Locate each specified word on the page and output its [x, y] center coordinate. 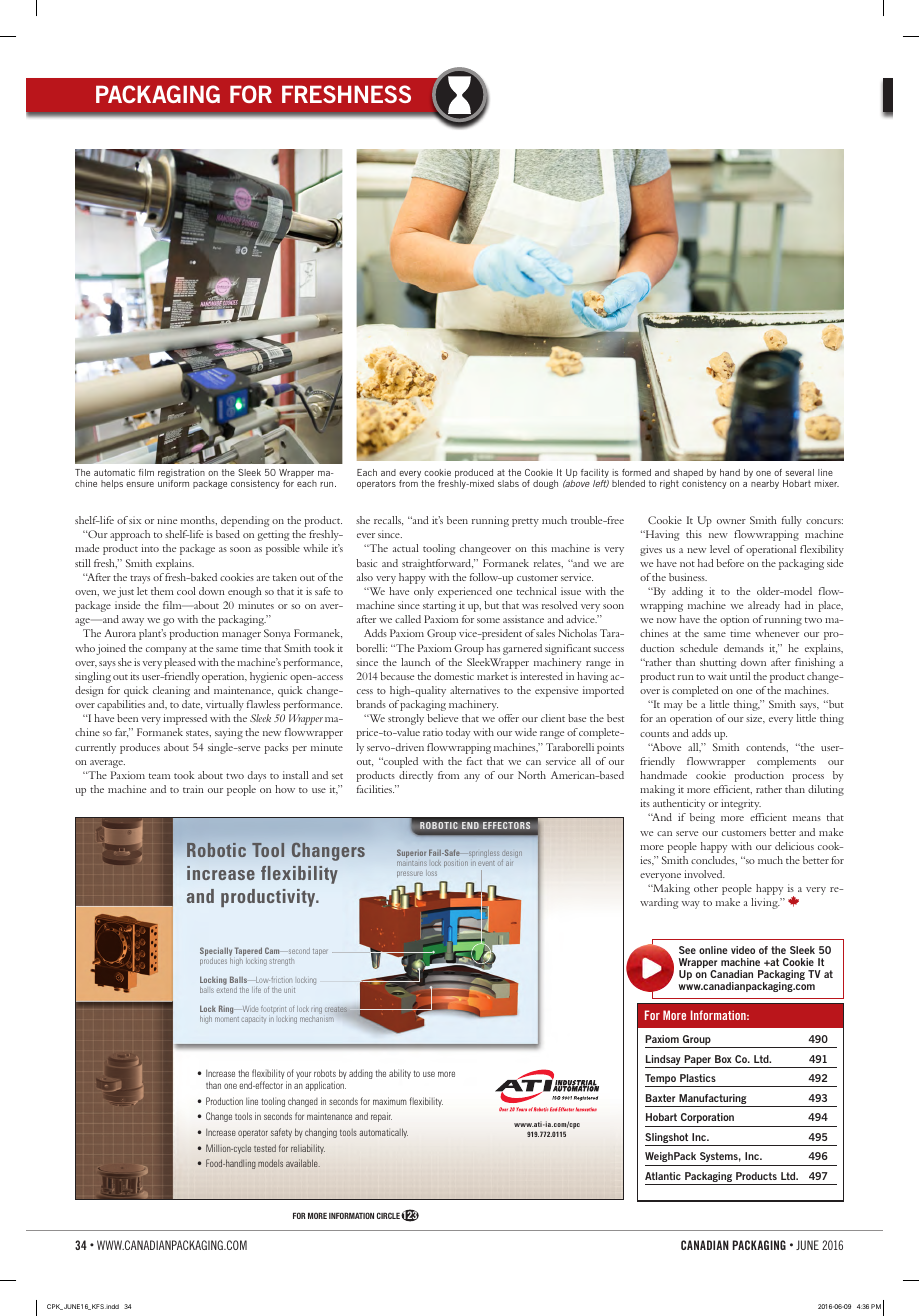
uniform [173, 483]
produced [474, 475]
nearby [765, 484]
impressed [185, 719]
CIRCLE [389, 1215]
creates [336, 1009]
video [743, 950]
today [458, 733]
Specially [216, 953]
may [673, 707]
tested [265, 1148]
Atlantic [663, 1176]
